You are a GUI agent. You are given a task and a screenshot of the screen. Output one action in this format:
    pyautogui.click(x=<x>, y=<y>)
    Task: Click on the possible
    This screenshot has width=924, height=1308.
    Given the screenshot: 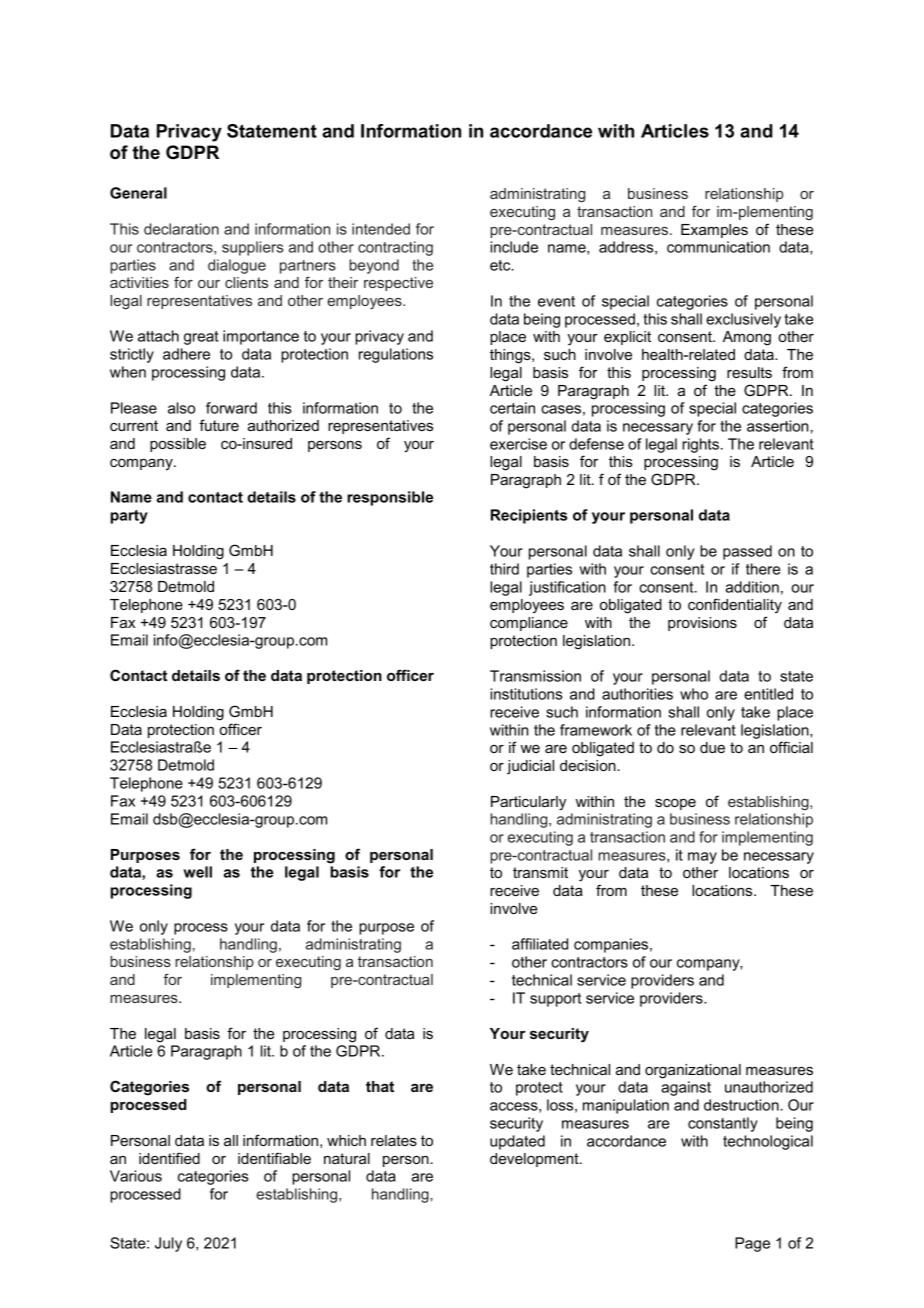 What is the action you would take?
    pyautogui.click(x=178, y=445)
